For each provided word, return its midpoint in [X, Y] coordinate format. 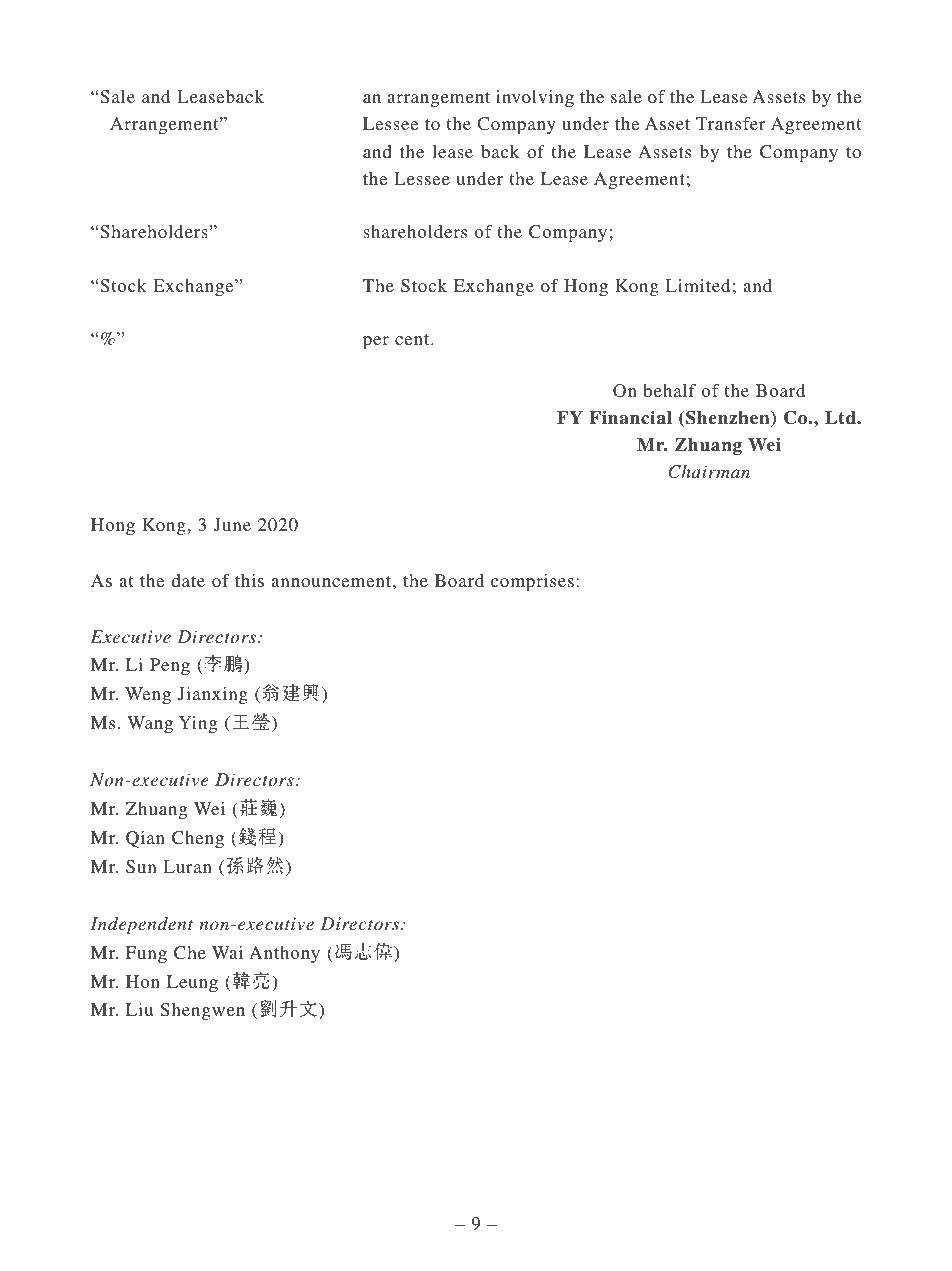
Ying [198, 724]
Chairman [709, 472]
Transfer [731, 123]
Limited [697, 285]
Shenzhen [729, 418]
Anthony [284, 954]
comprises [532, 582]
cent [413, 339]
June [232, 525]
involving [535, 98]
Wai [227, 952]
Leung [192, 983]
